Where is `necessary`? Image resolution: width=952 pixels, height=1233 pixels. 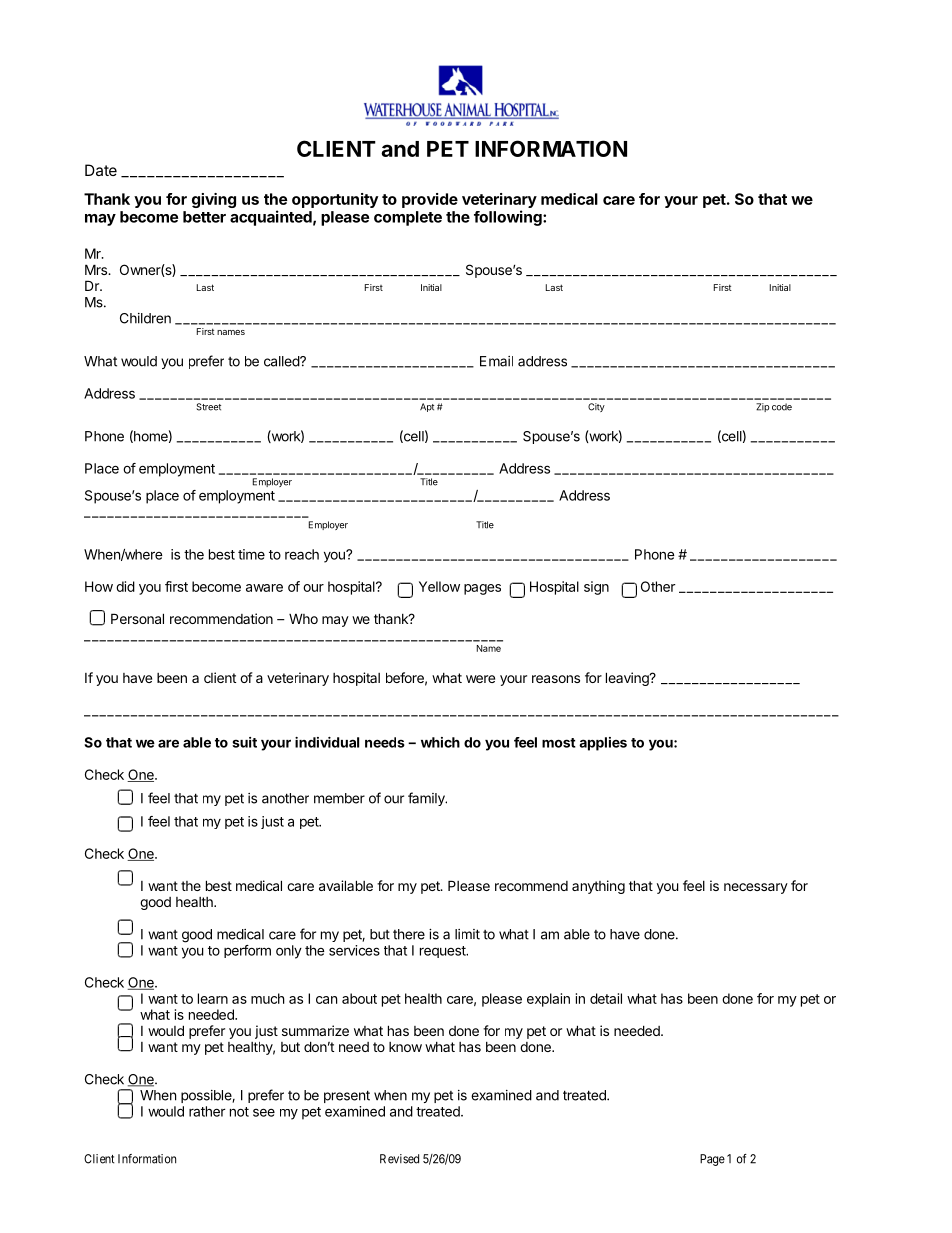
necessary is located at coordinates (756, 888).
